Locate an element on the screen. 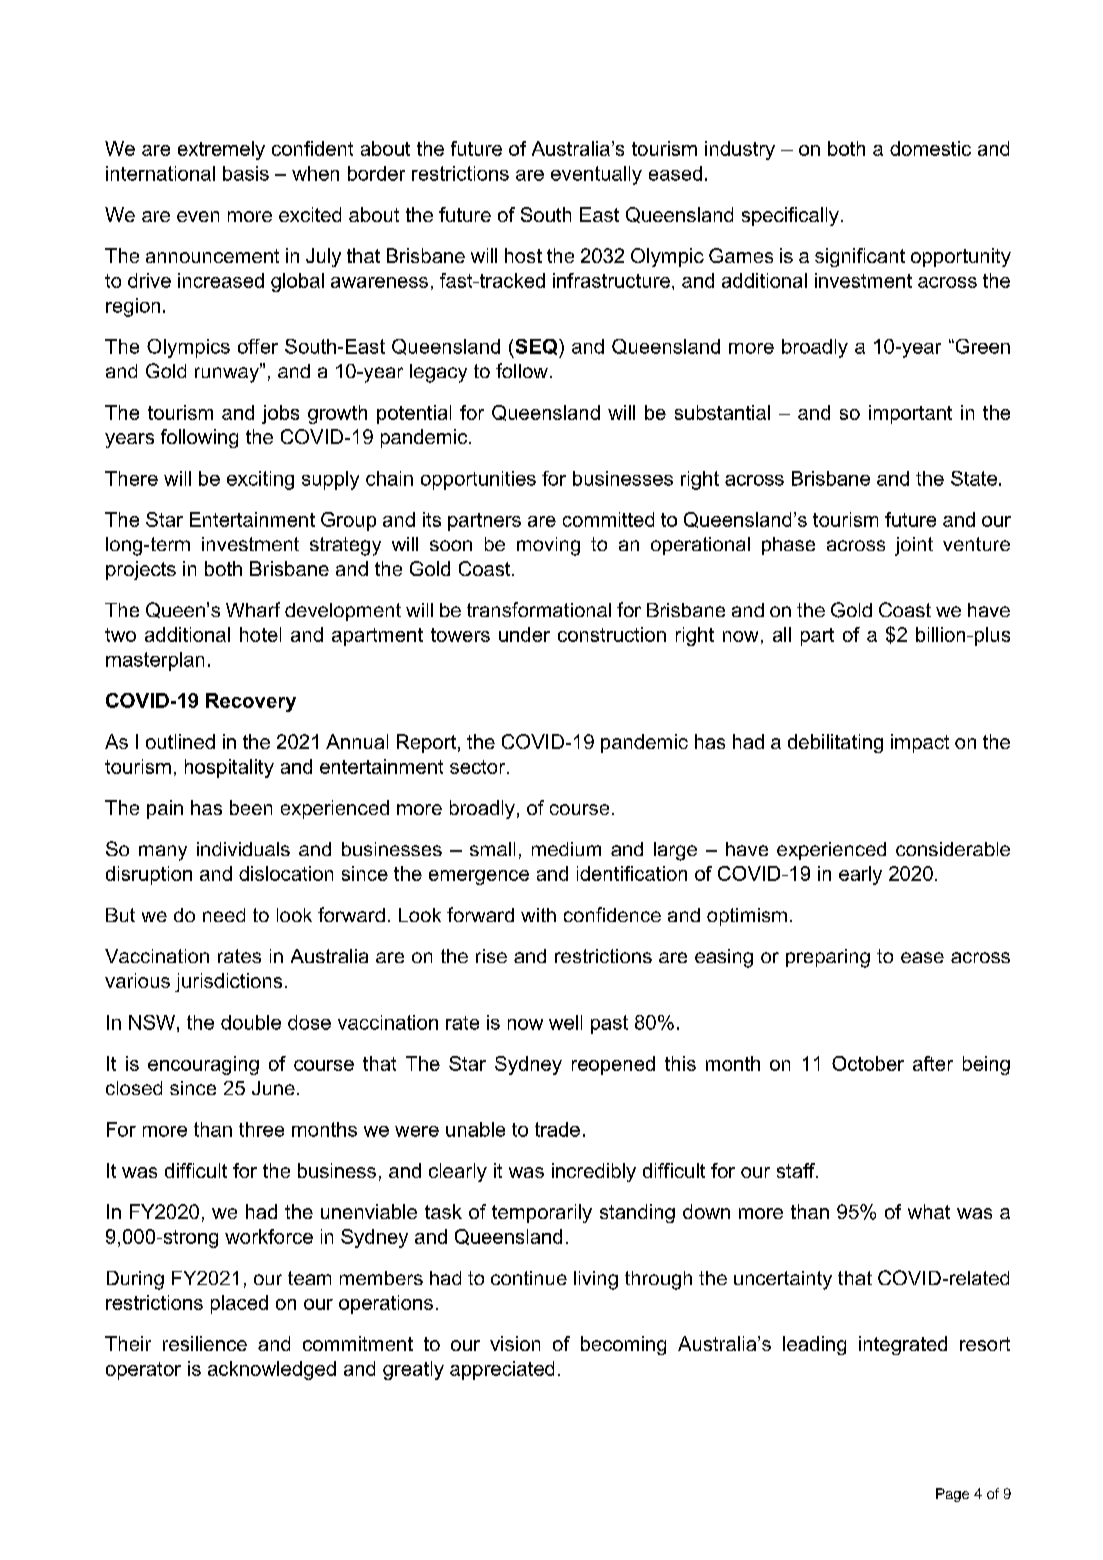 The height and width of the screenshot is (1560, 1103). acknowledged is located at coordinates (272, 1370).
